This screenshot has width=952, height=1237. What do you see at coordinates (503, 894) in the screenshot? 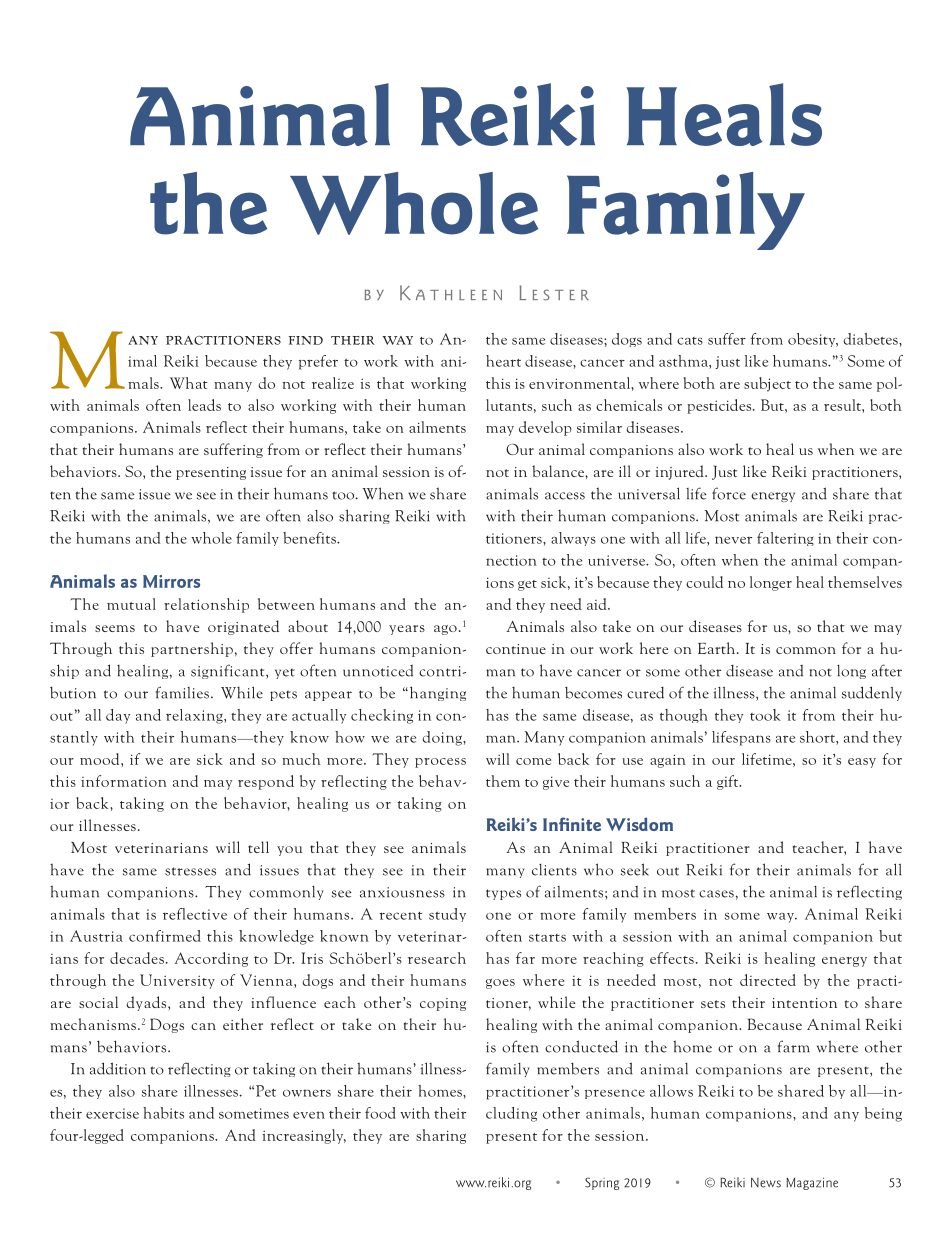
I see `types` at bounding box center [503, 894].
